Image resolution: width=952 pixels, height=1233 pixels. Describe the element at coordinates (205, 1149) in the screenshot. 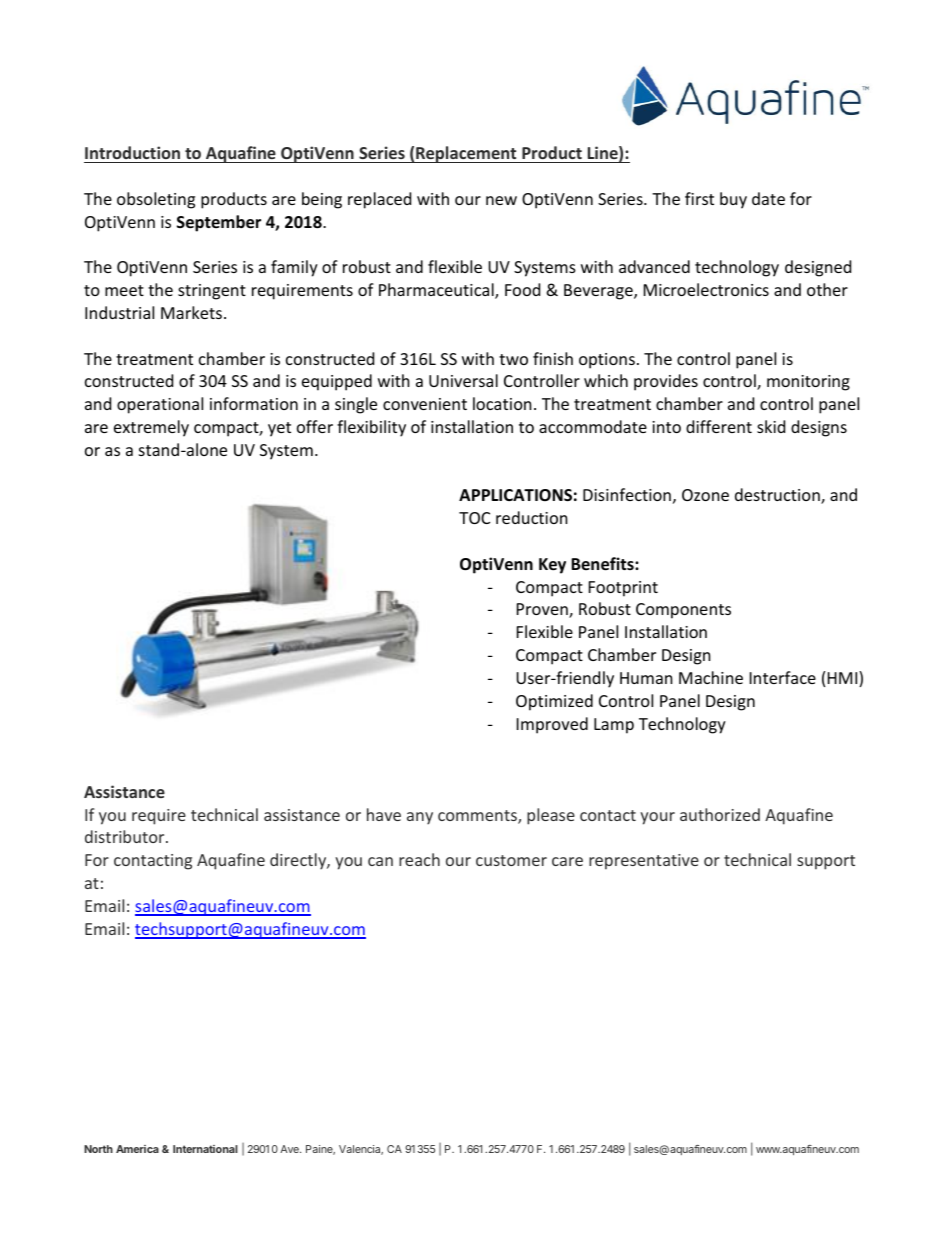

I see `International` at that location.
